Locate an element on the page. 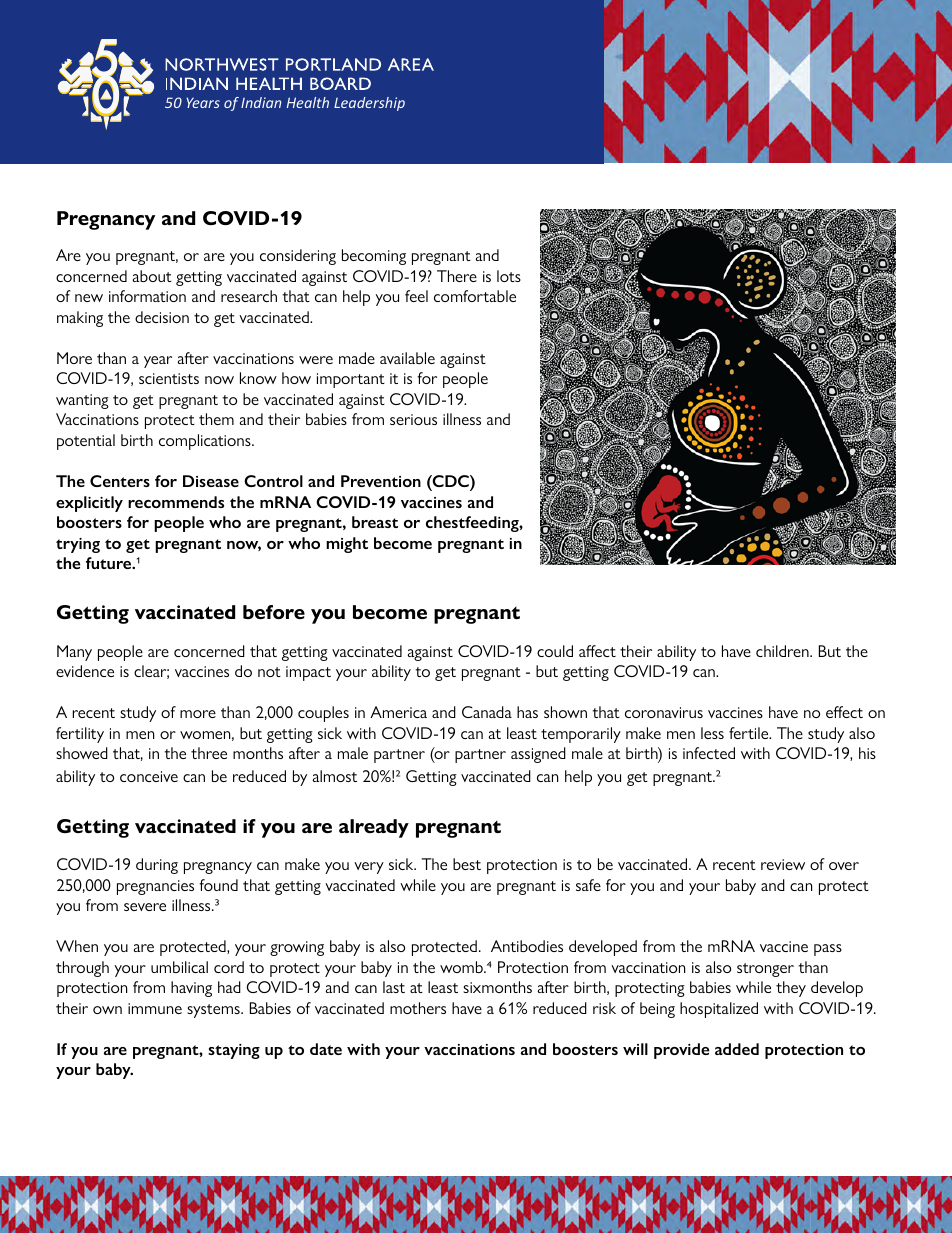 This image has width=952, height=1233. Leadership is located at coordinates (369, 104).
